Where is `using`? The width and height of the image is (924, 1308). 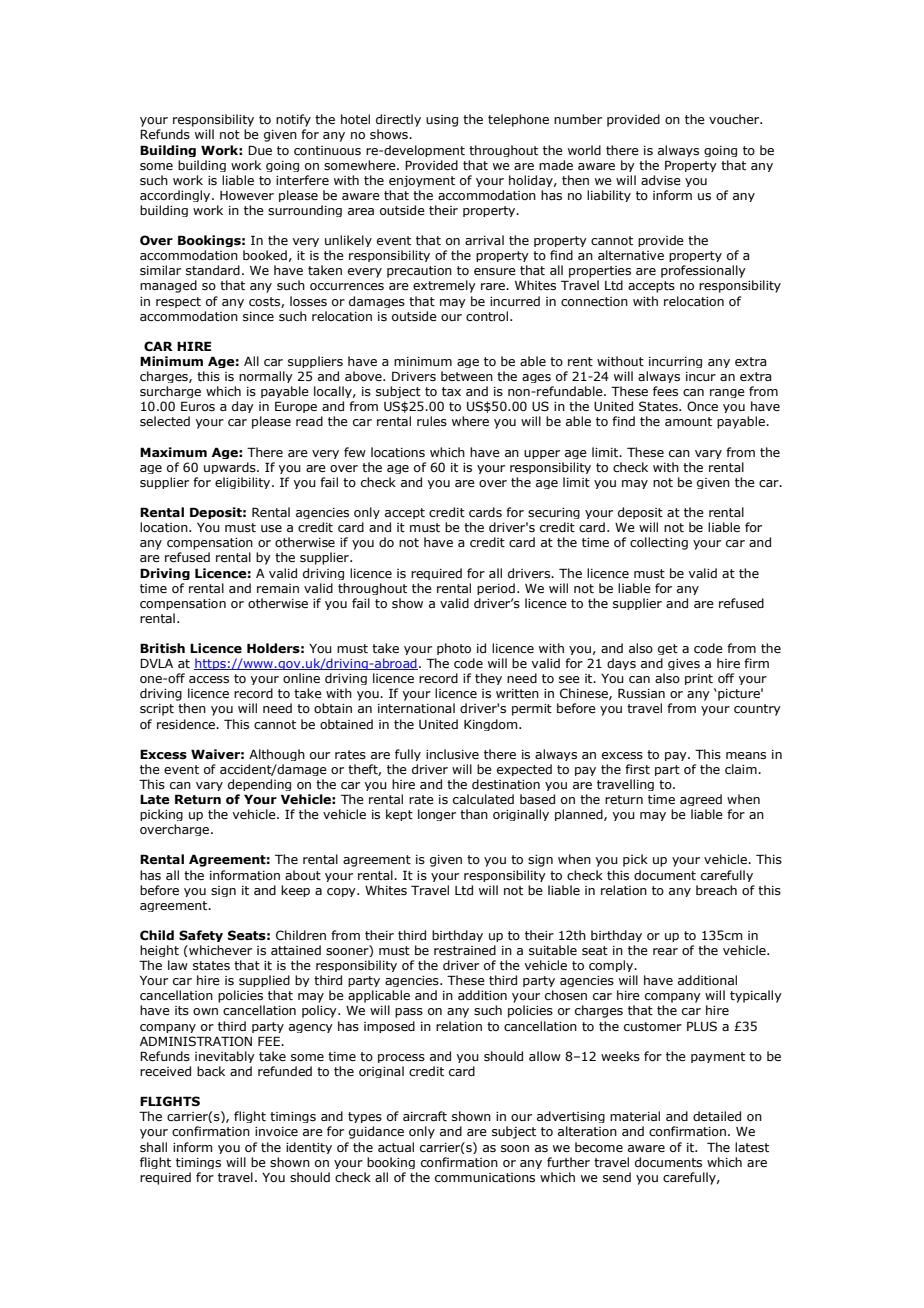 using is located at coordinates (442, 121).
